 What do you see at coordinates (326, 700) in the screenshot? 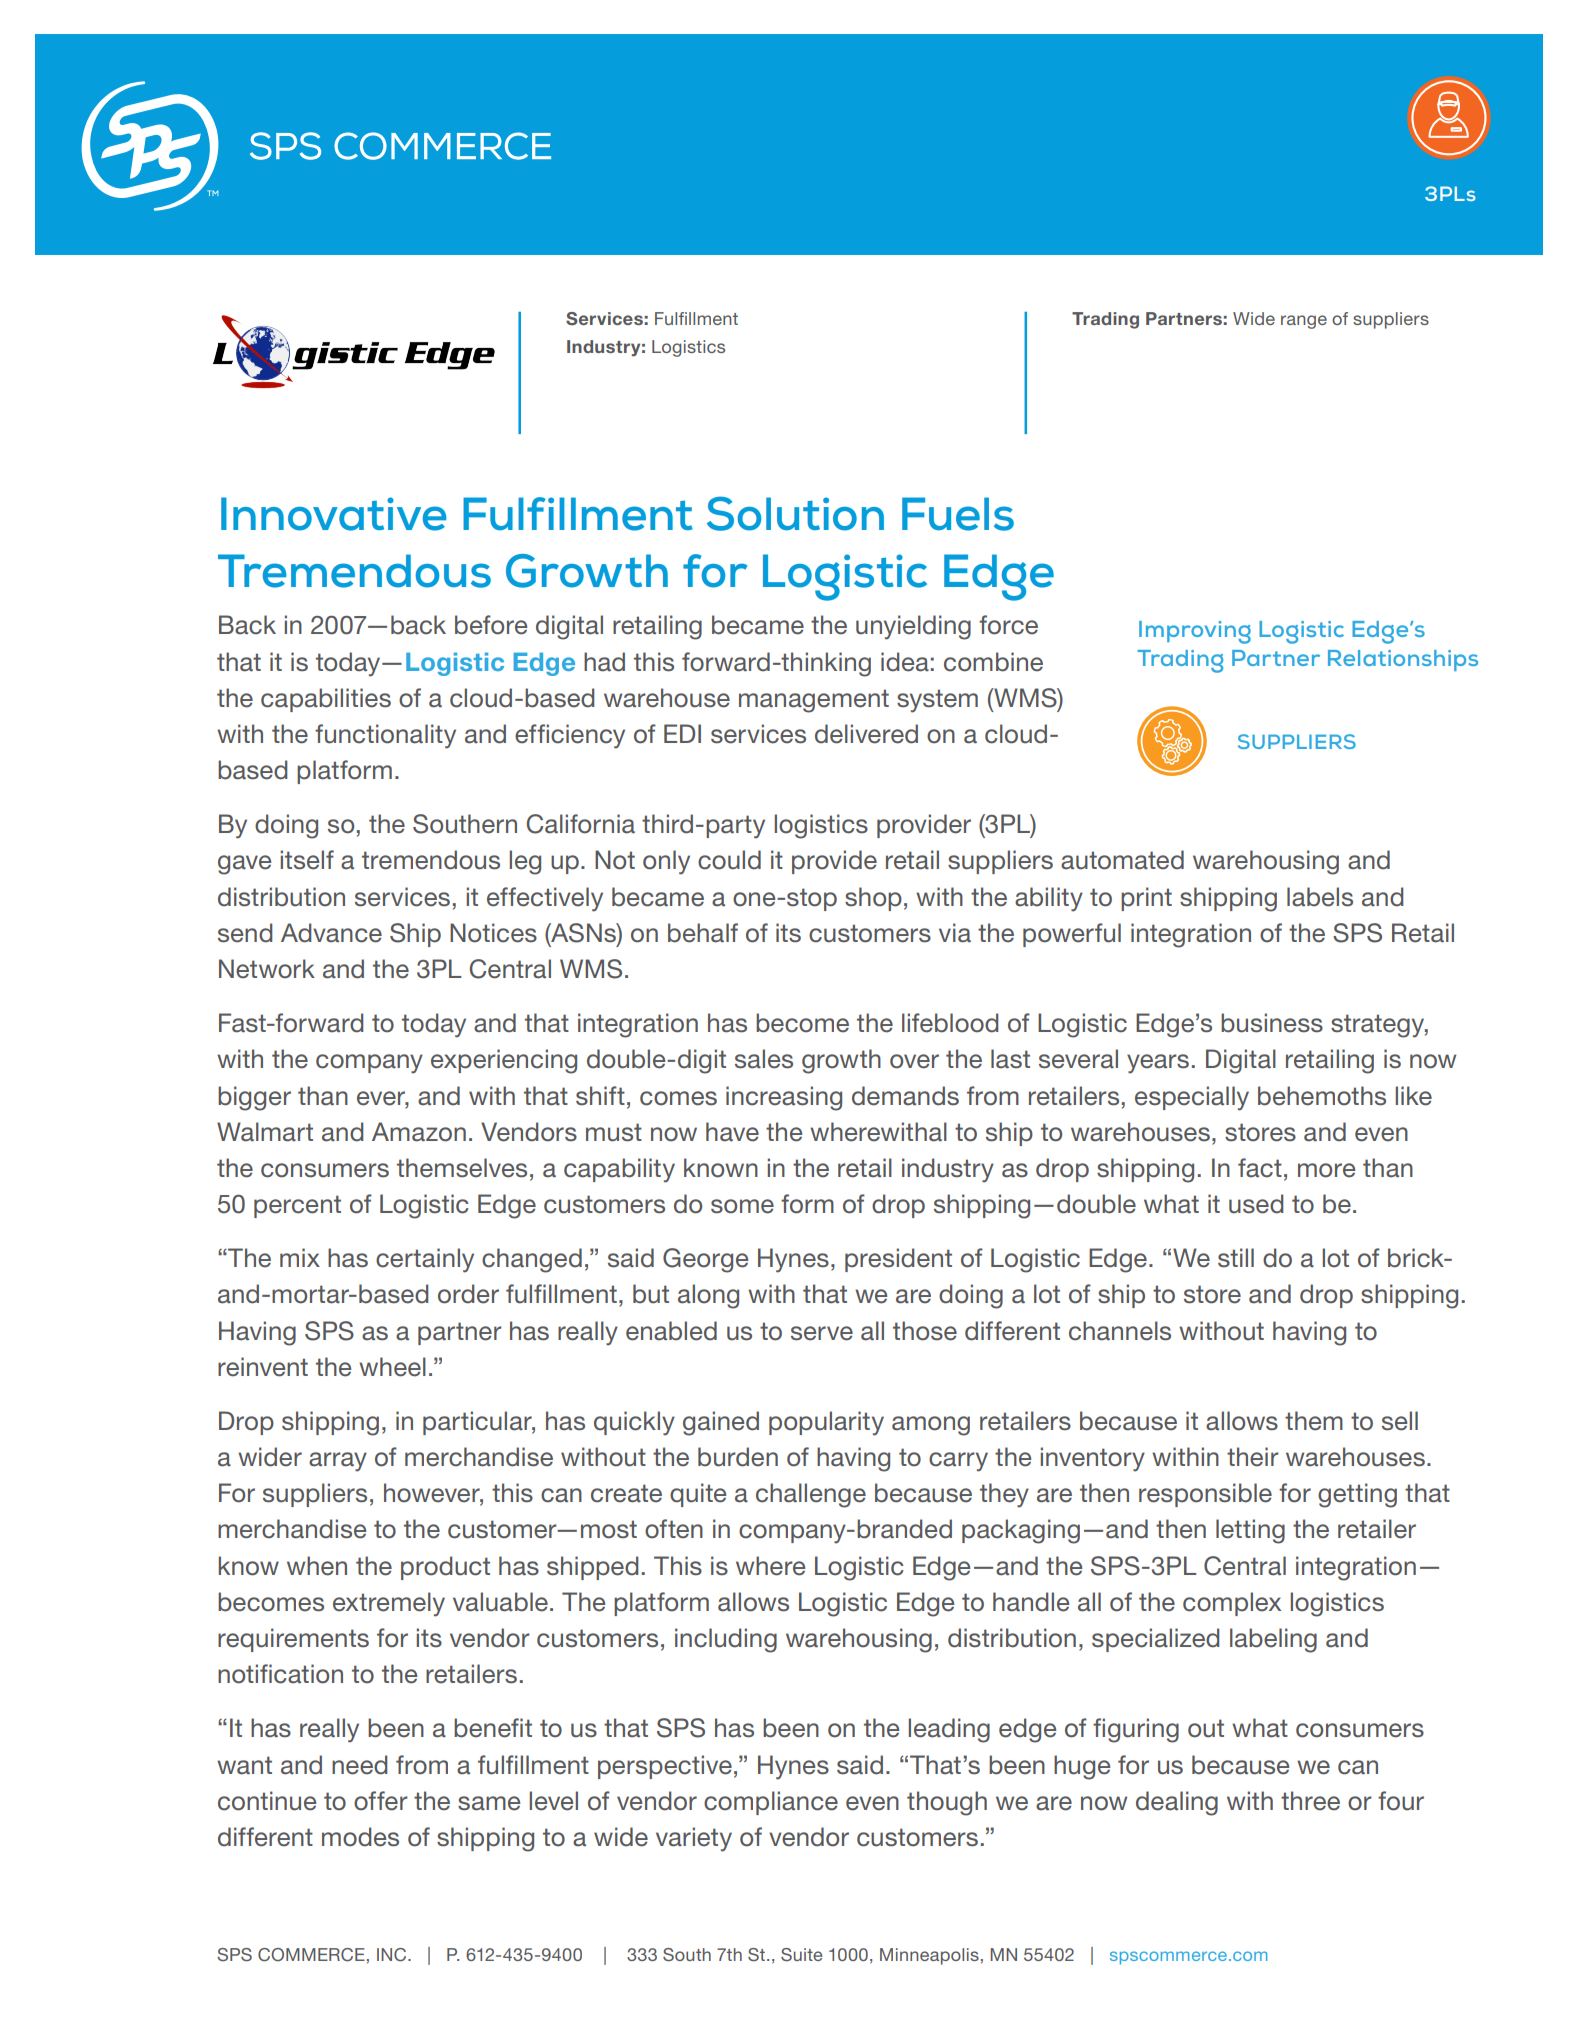
I see `capabilities` at bounding box center [326, 700].
